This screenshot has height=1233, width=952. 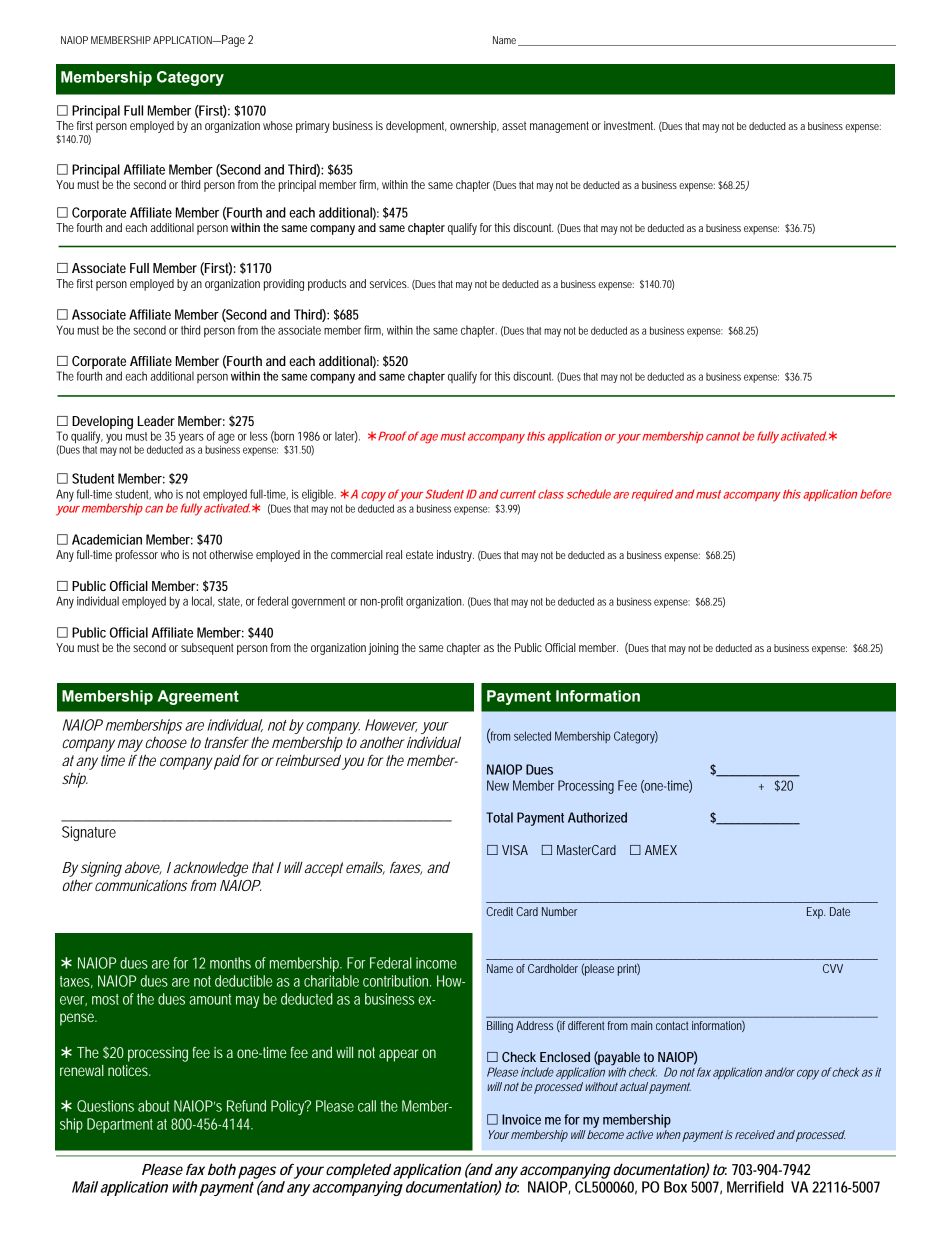 What do you see at coordinates (416, 127) in the screenshot?
I see `development` at bounding box center [416, 127].
